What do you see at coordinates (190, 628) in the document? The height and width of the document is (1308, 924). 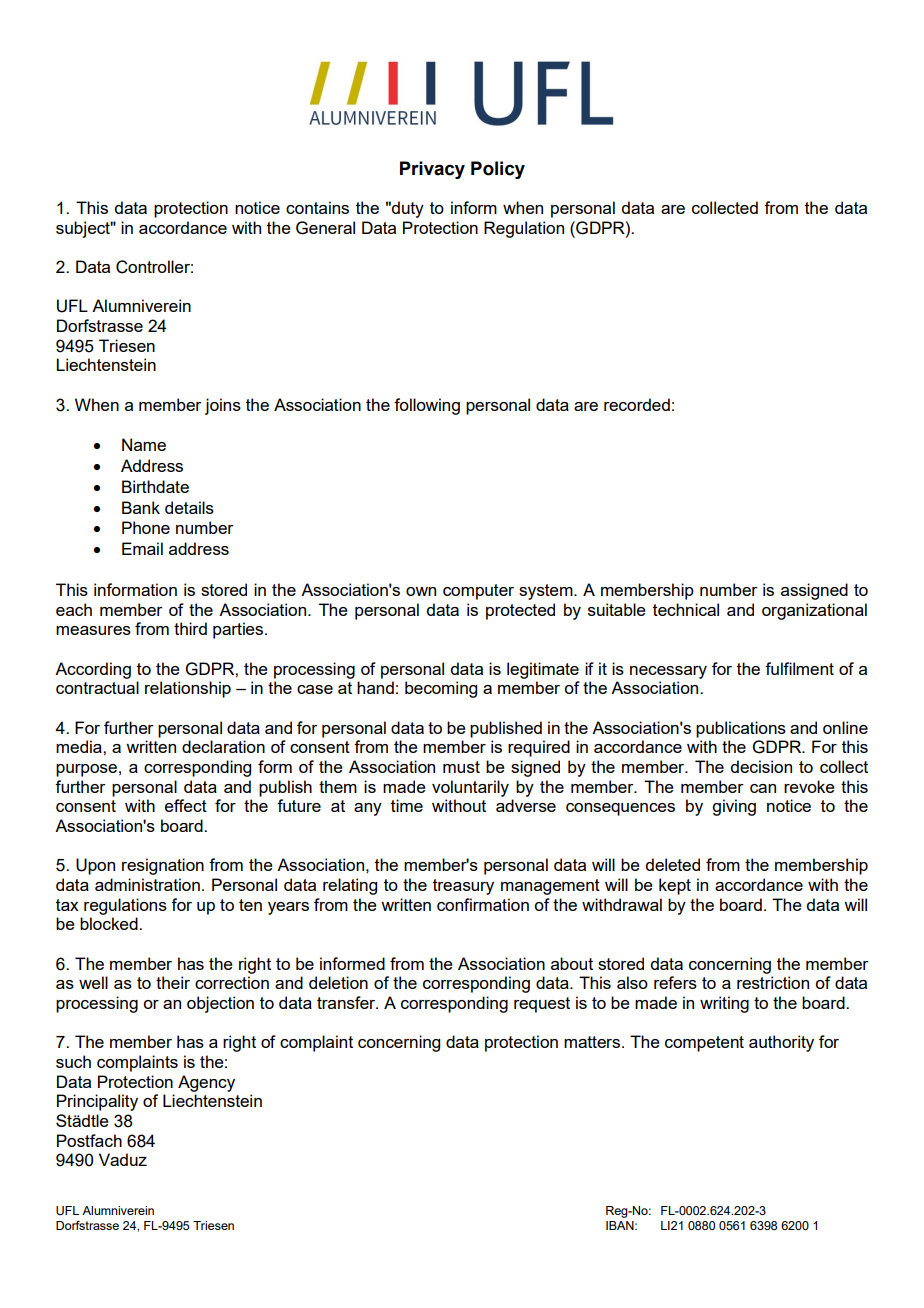 I see `third` at bounding box center [190, 628].
